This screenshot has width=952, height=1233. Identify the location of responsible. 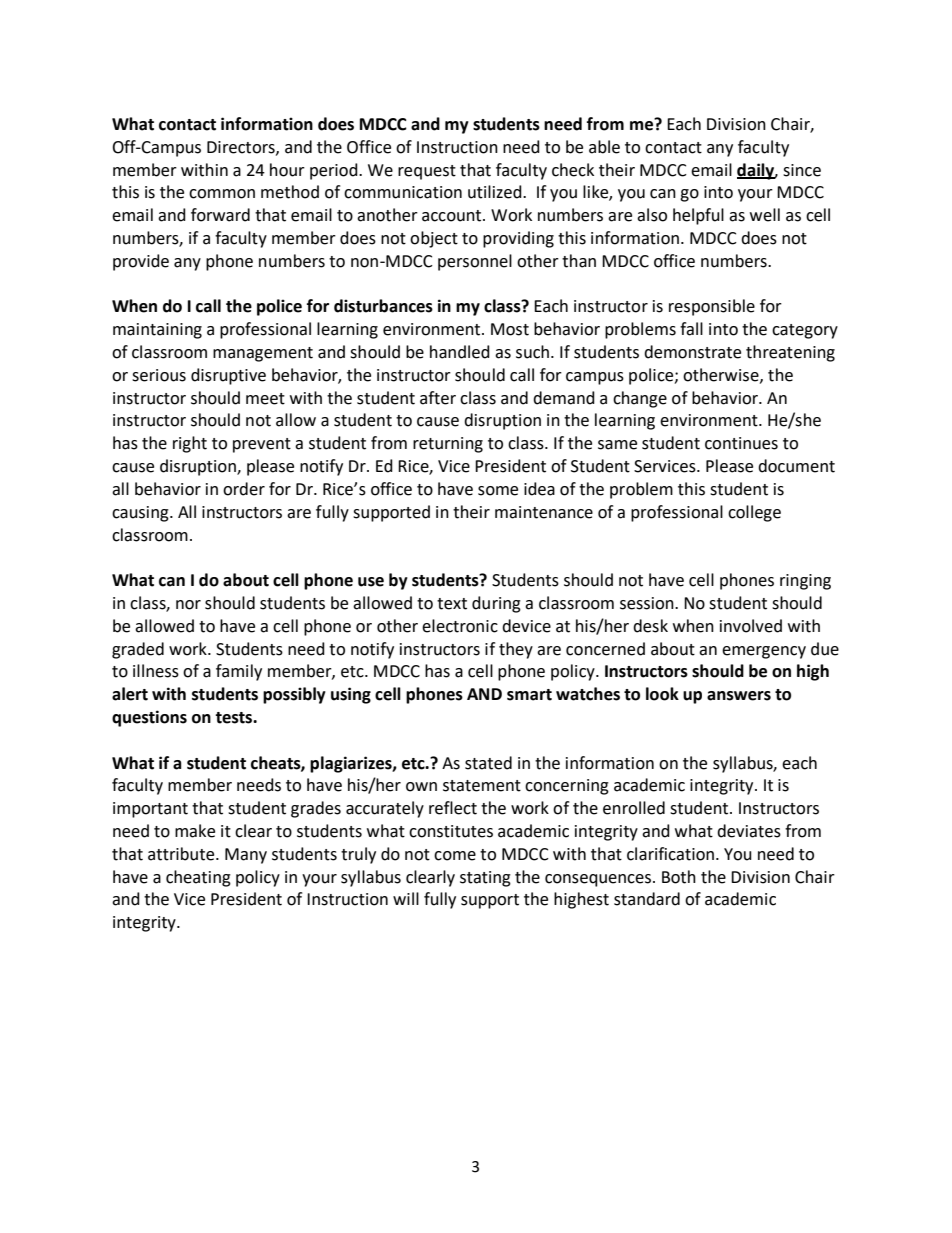
(712, 307).
